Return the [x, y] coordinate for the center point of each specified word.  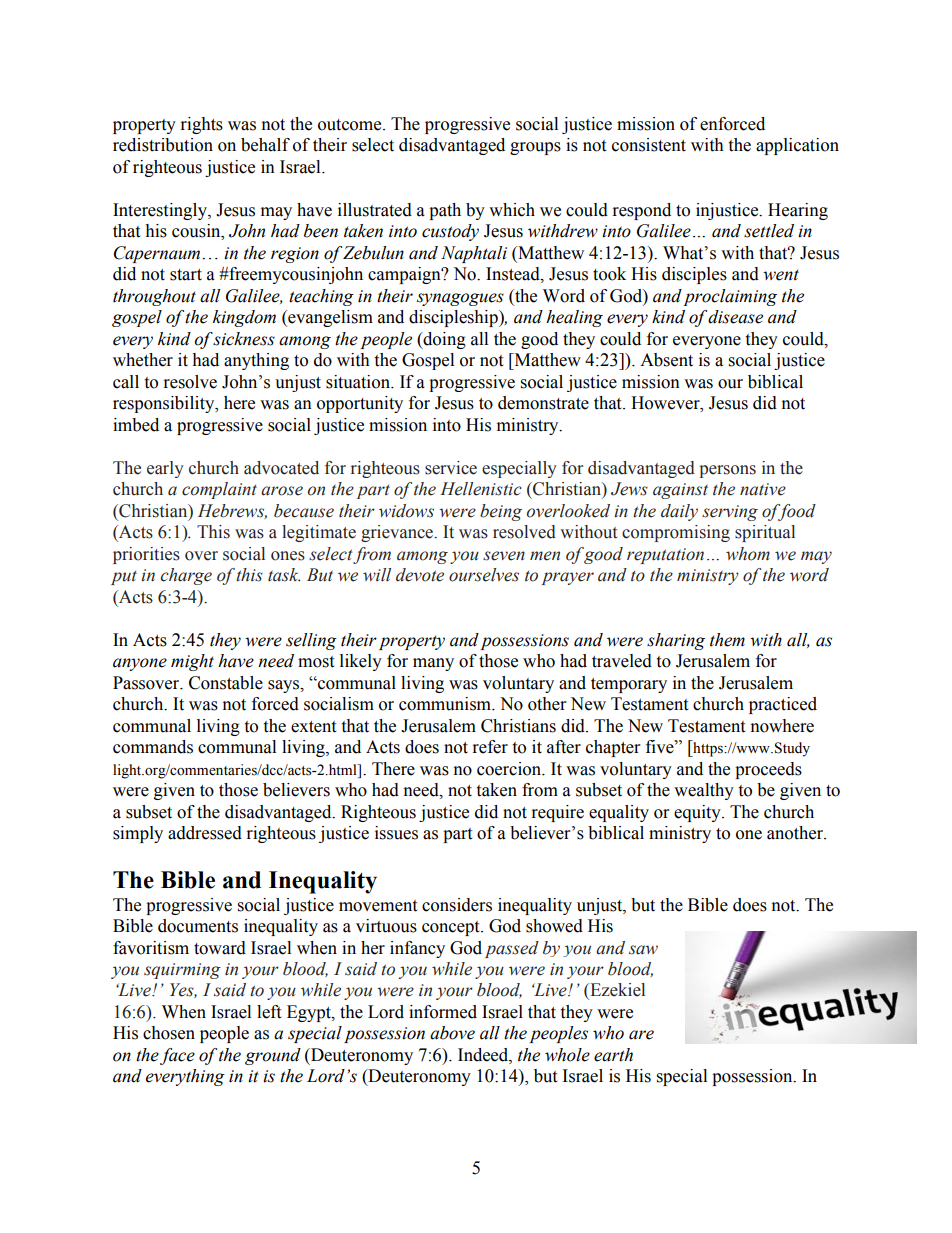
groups [535, 148]
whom [748, 554]
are [641, 1035]
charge [186, 576]
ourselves [484, 575]
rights [202, 125]
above [452, 1033]
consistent [649, 145]
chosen [169, 1033]
